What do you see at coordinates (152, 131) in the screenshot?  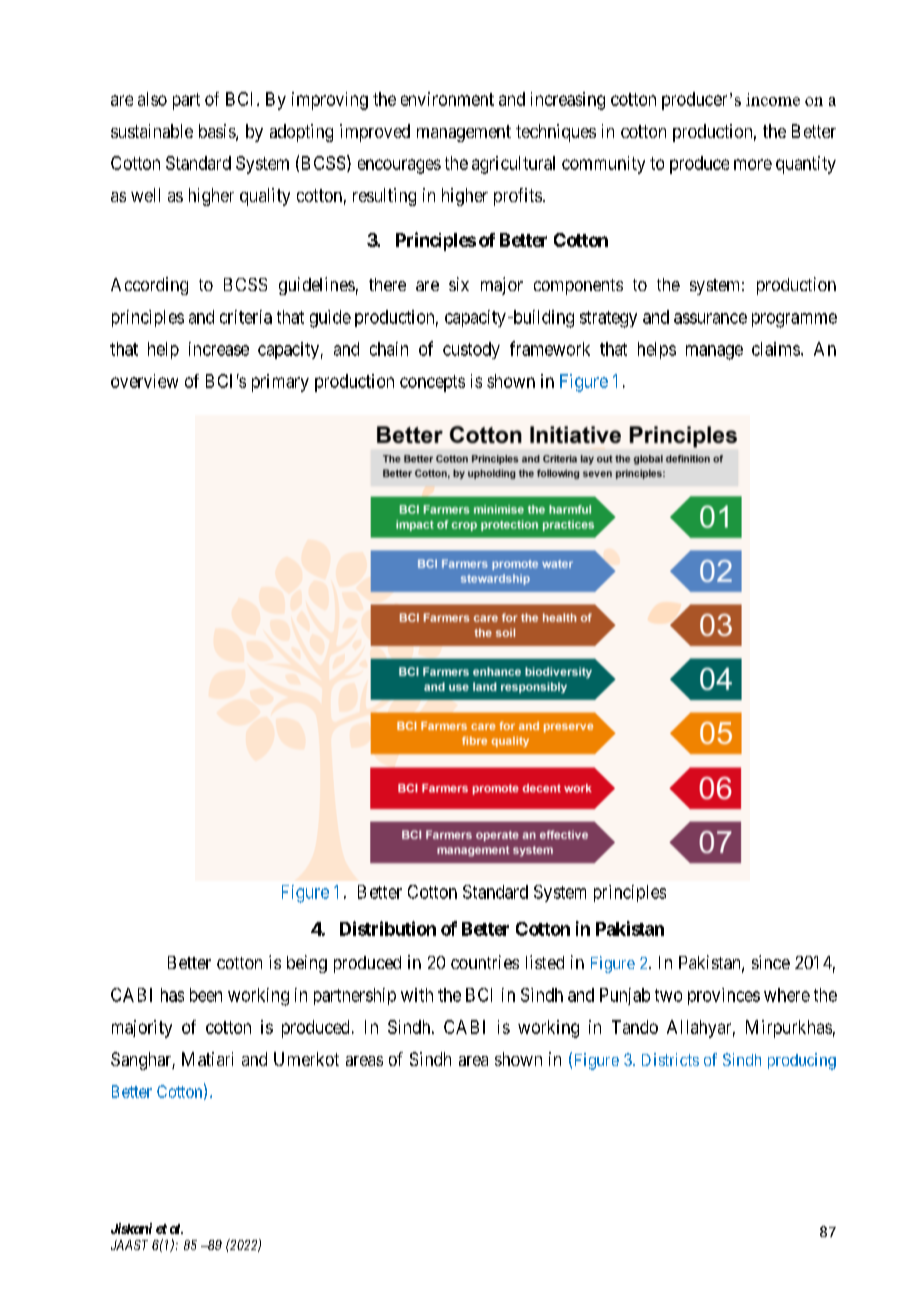 I see `sustainable` at bounding box center [152, 131].
